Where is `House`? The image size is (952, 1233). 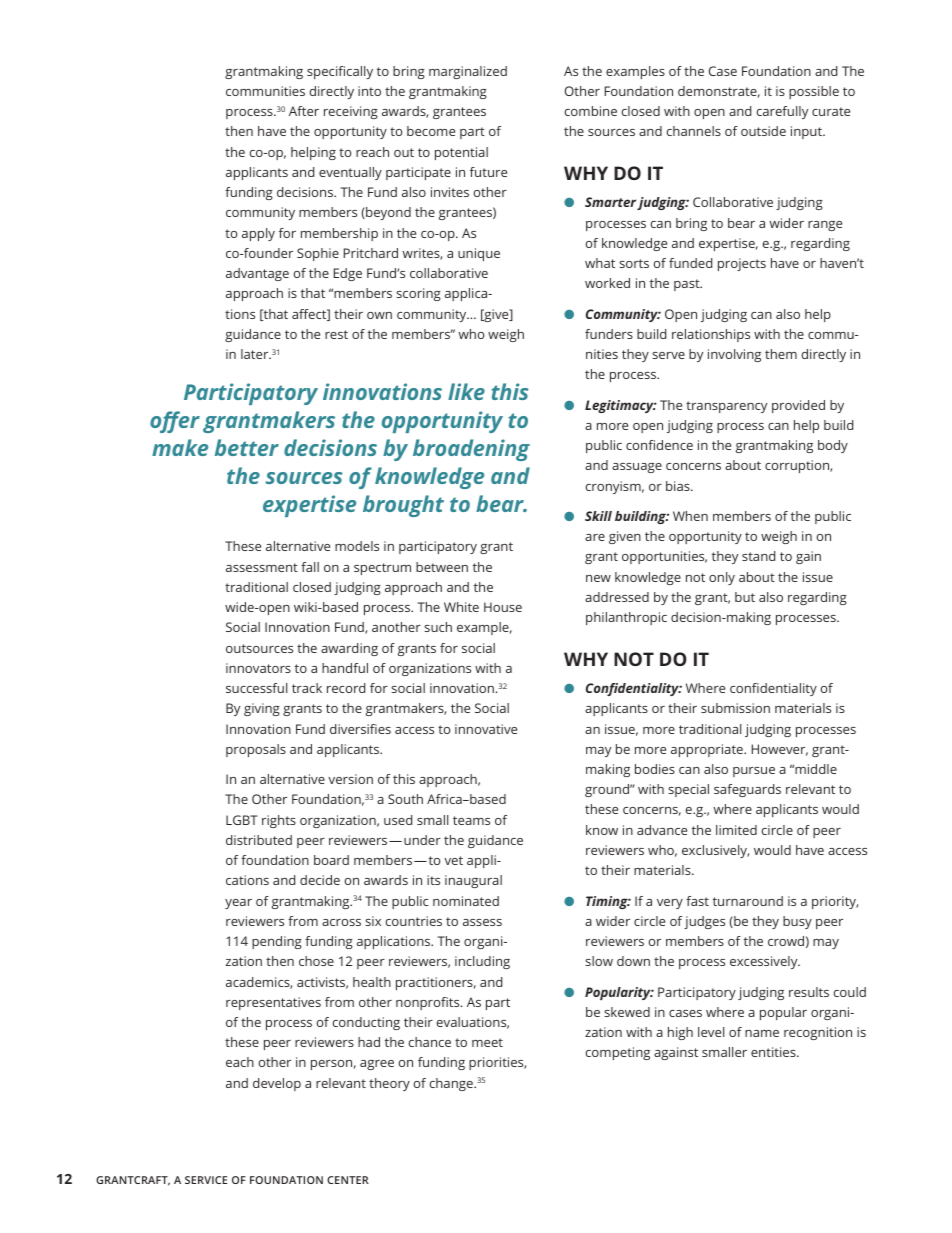
House is located at coordinates (503, 607).
